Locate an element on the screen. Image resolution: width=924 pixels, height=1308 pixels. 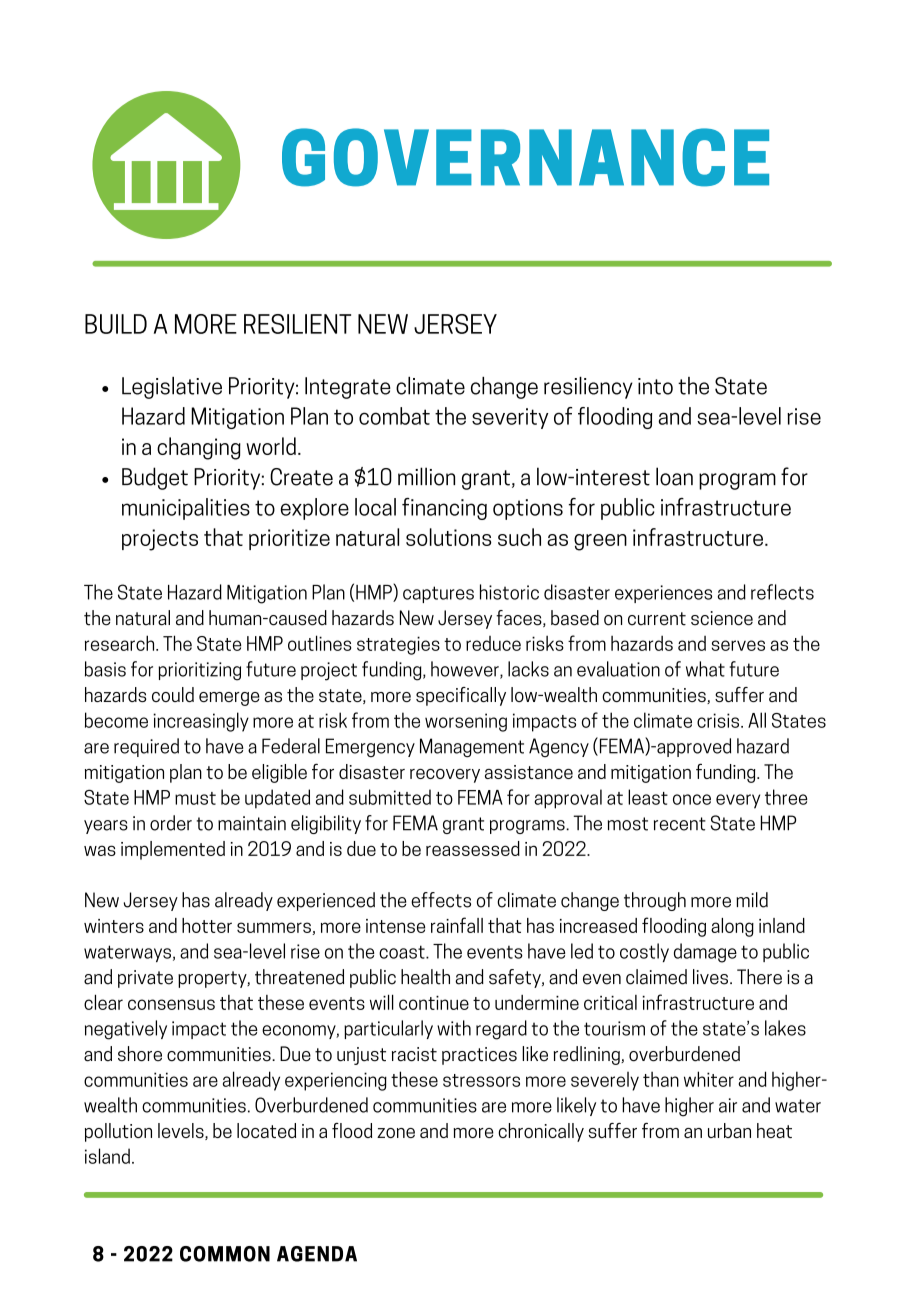
specifically is located at coordinates (461, 696).
